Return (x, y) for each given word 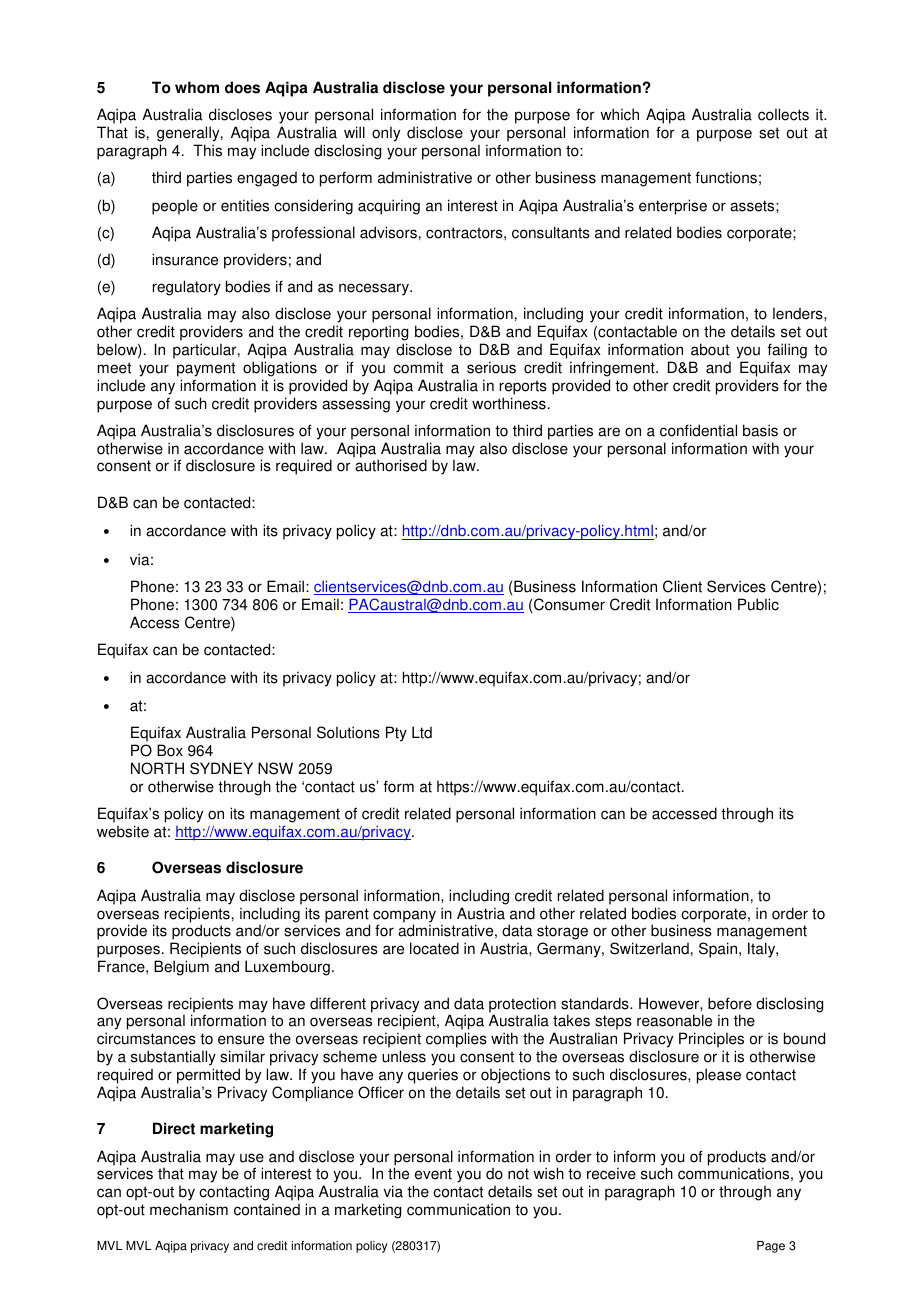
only (386, 134)
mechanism (189, 1209)
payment (206, 369)
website (123, 831)
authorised (391, 465)
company (404, 917)
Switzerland (649, 948)
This (207, 150)
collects (783, 114)
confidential (698, 430)
